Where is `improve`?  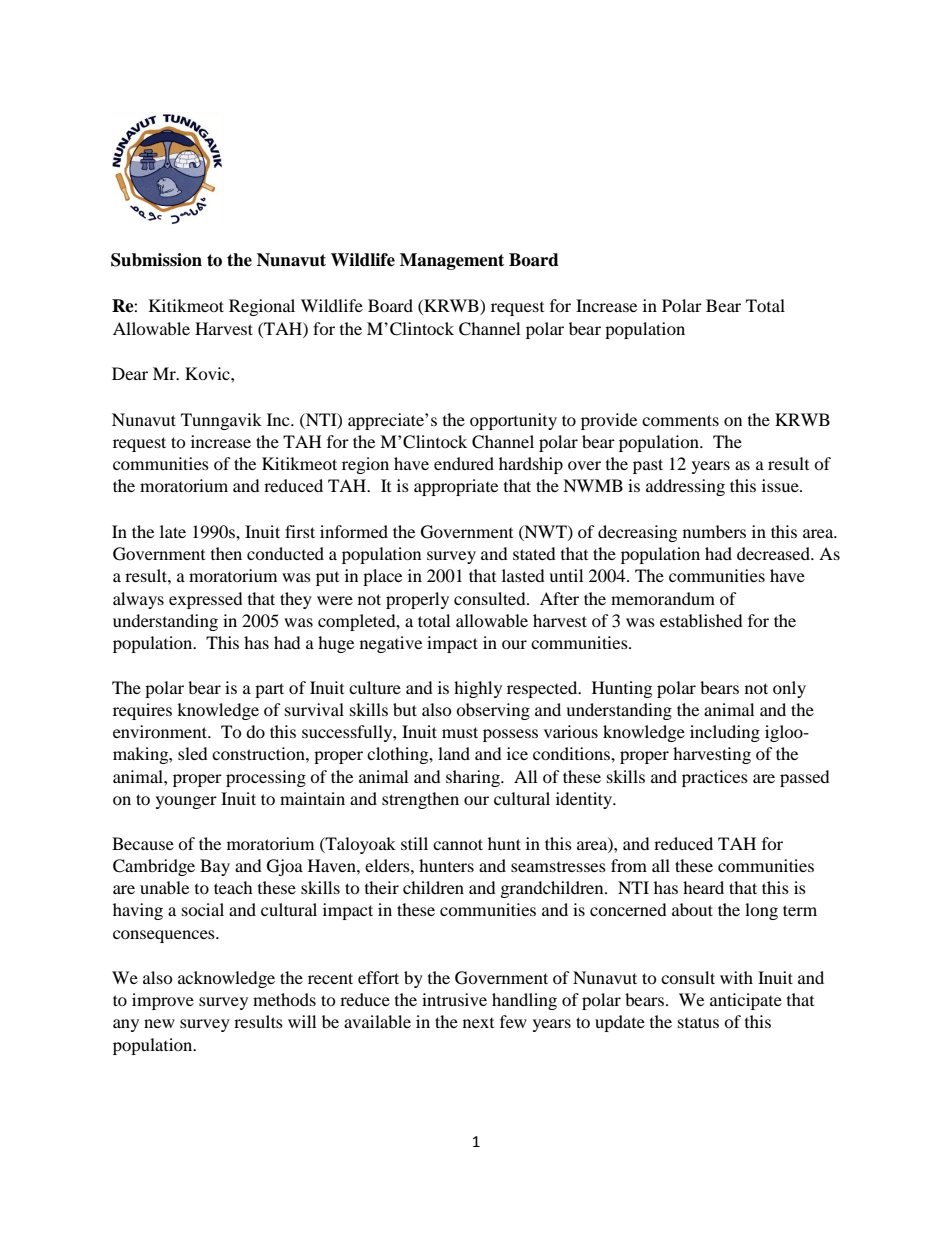
improve is located at coordinates (163, 1001).
